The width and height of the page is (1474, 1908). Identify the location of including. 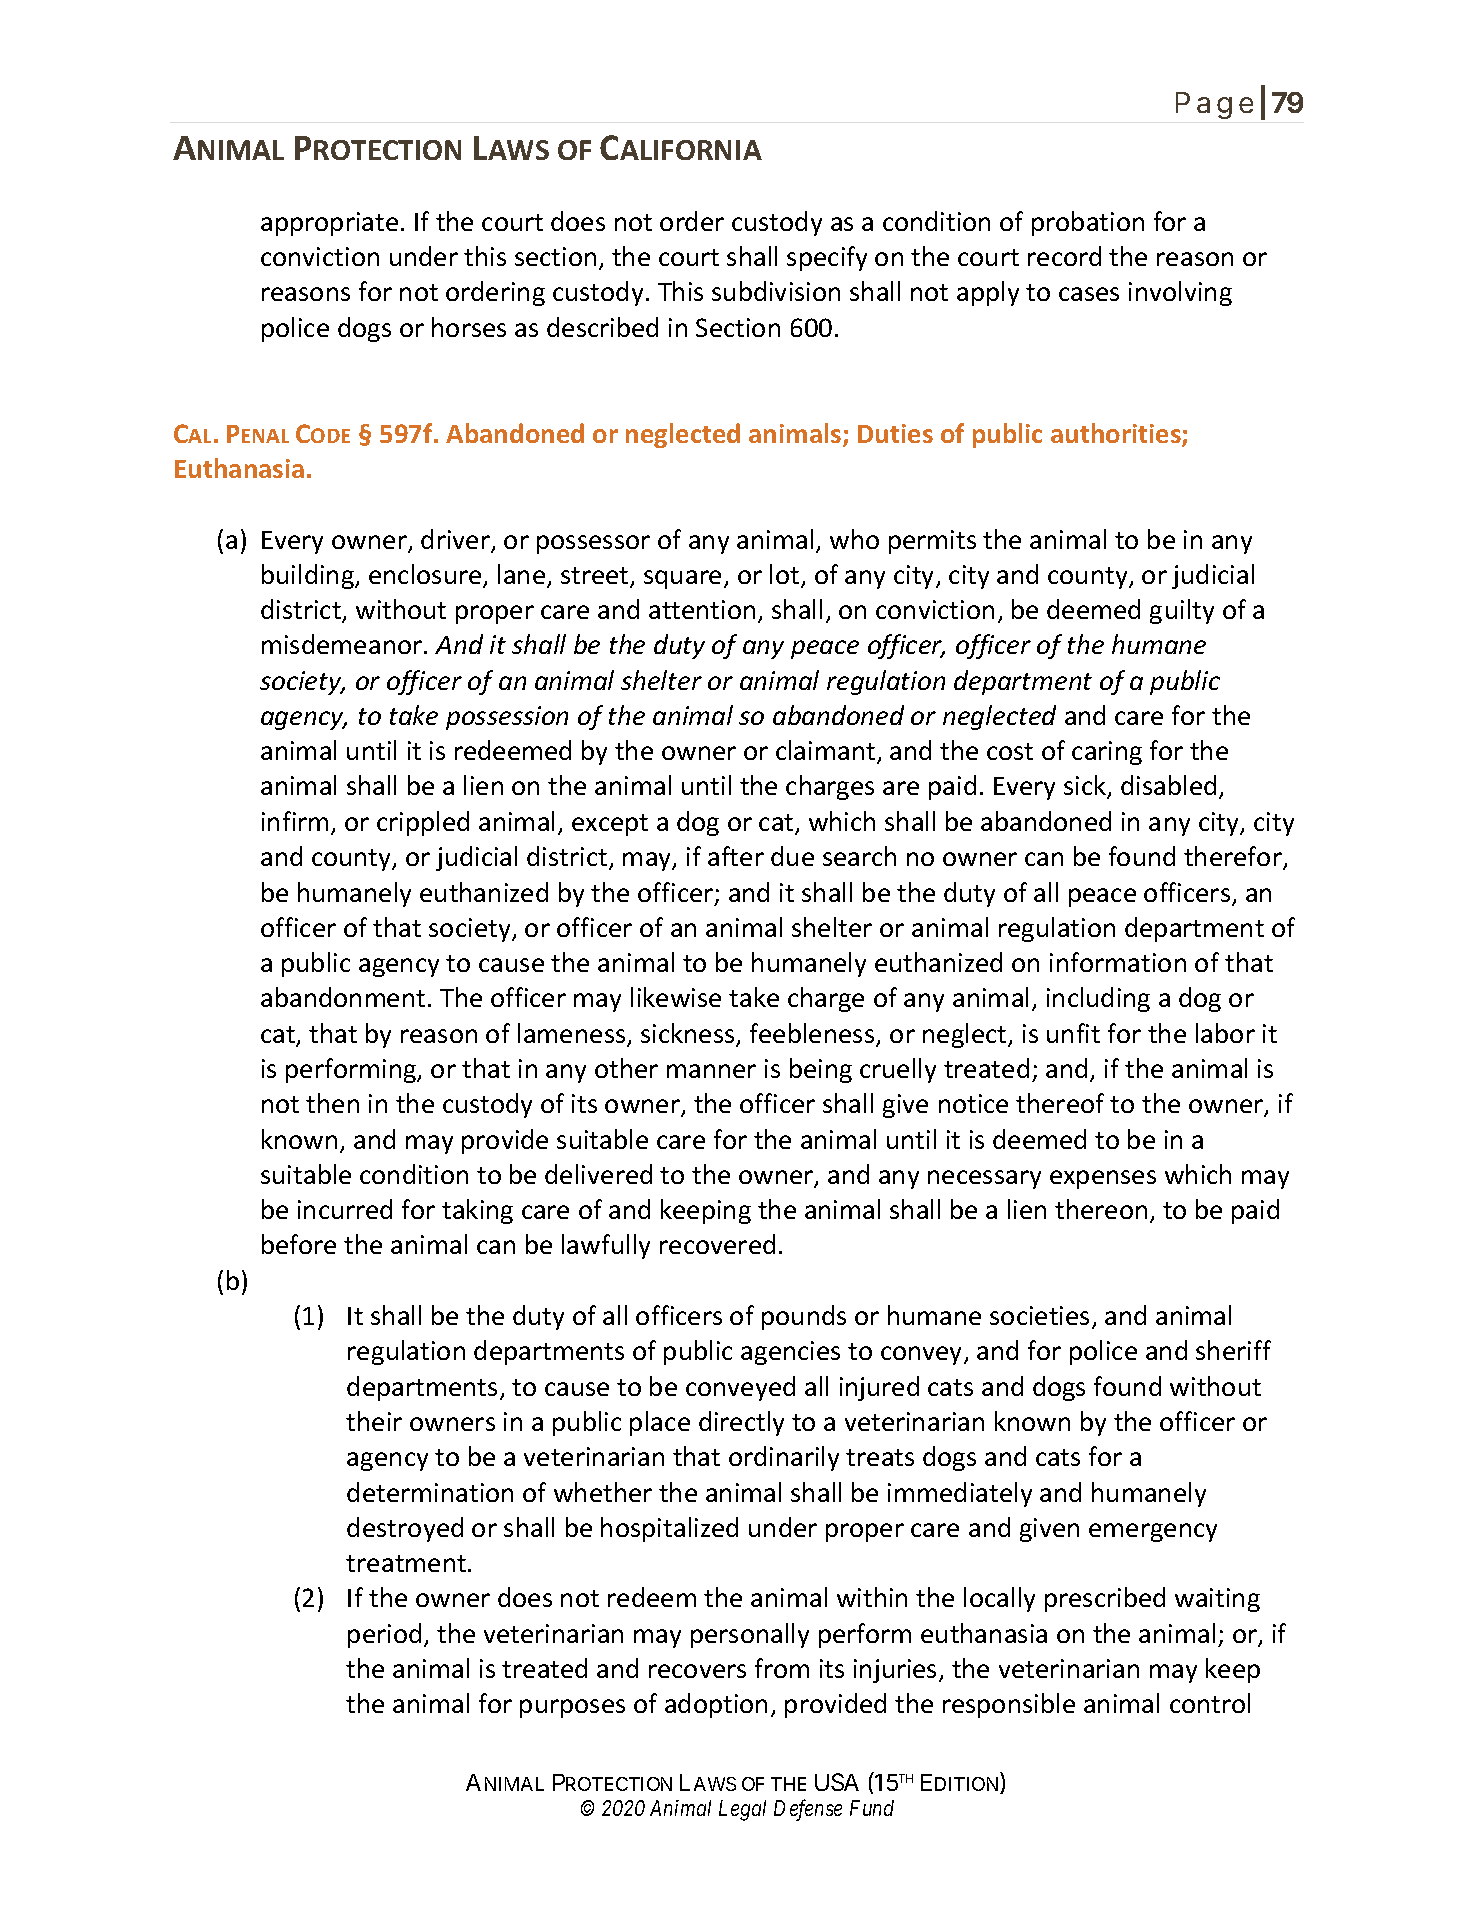
(1098, 999).
